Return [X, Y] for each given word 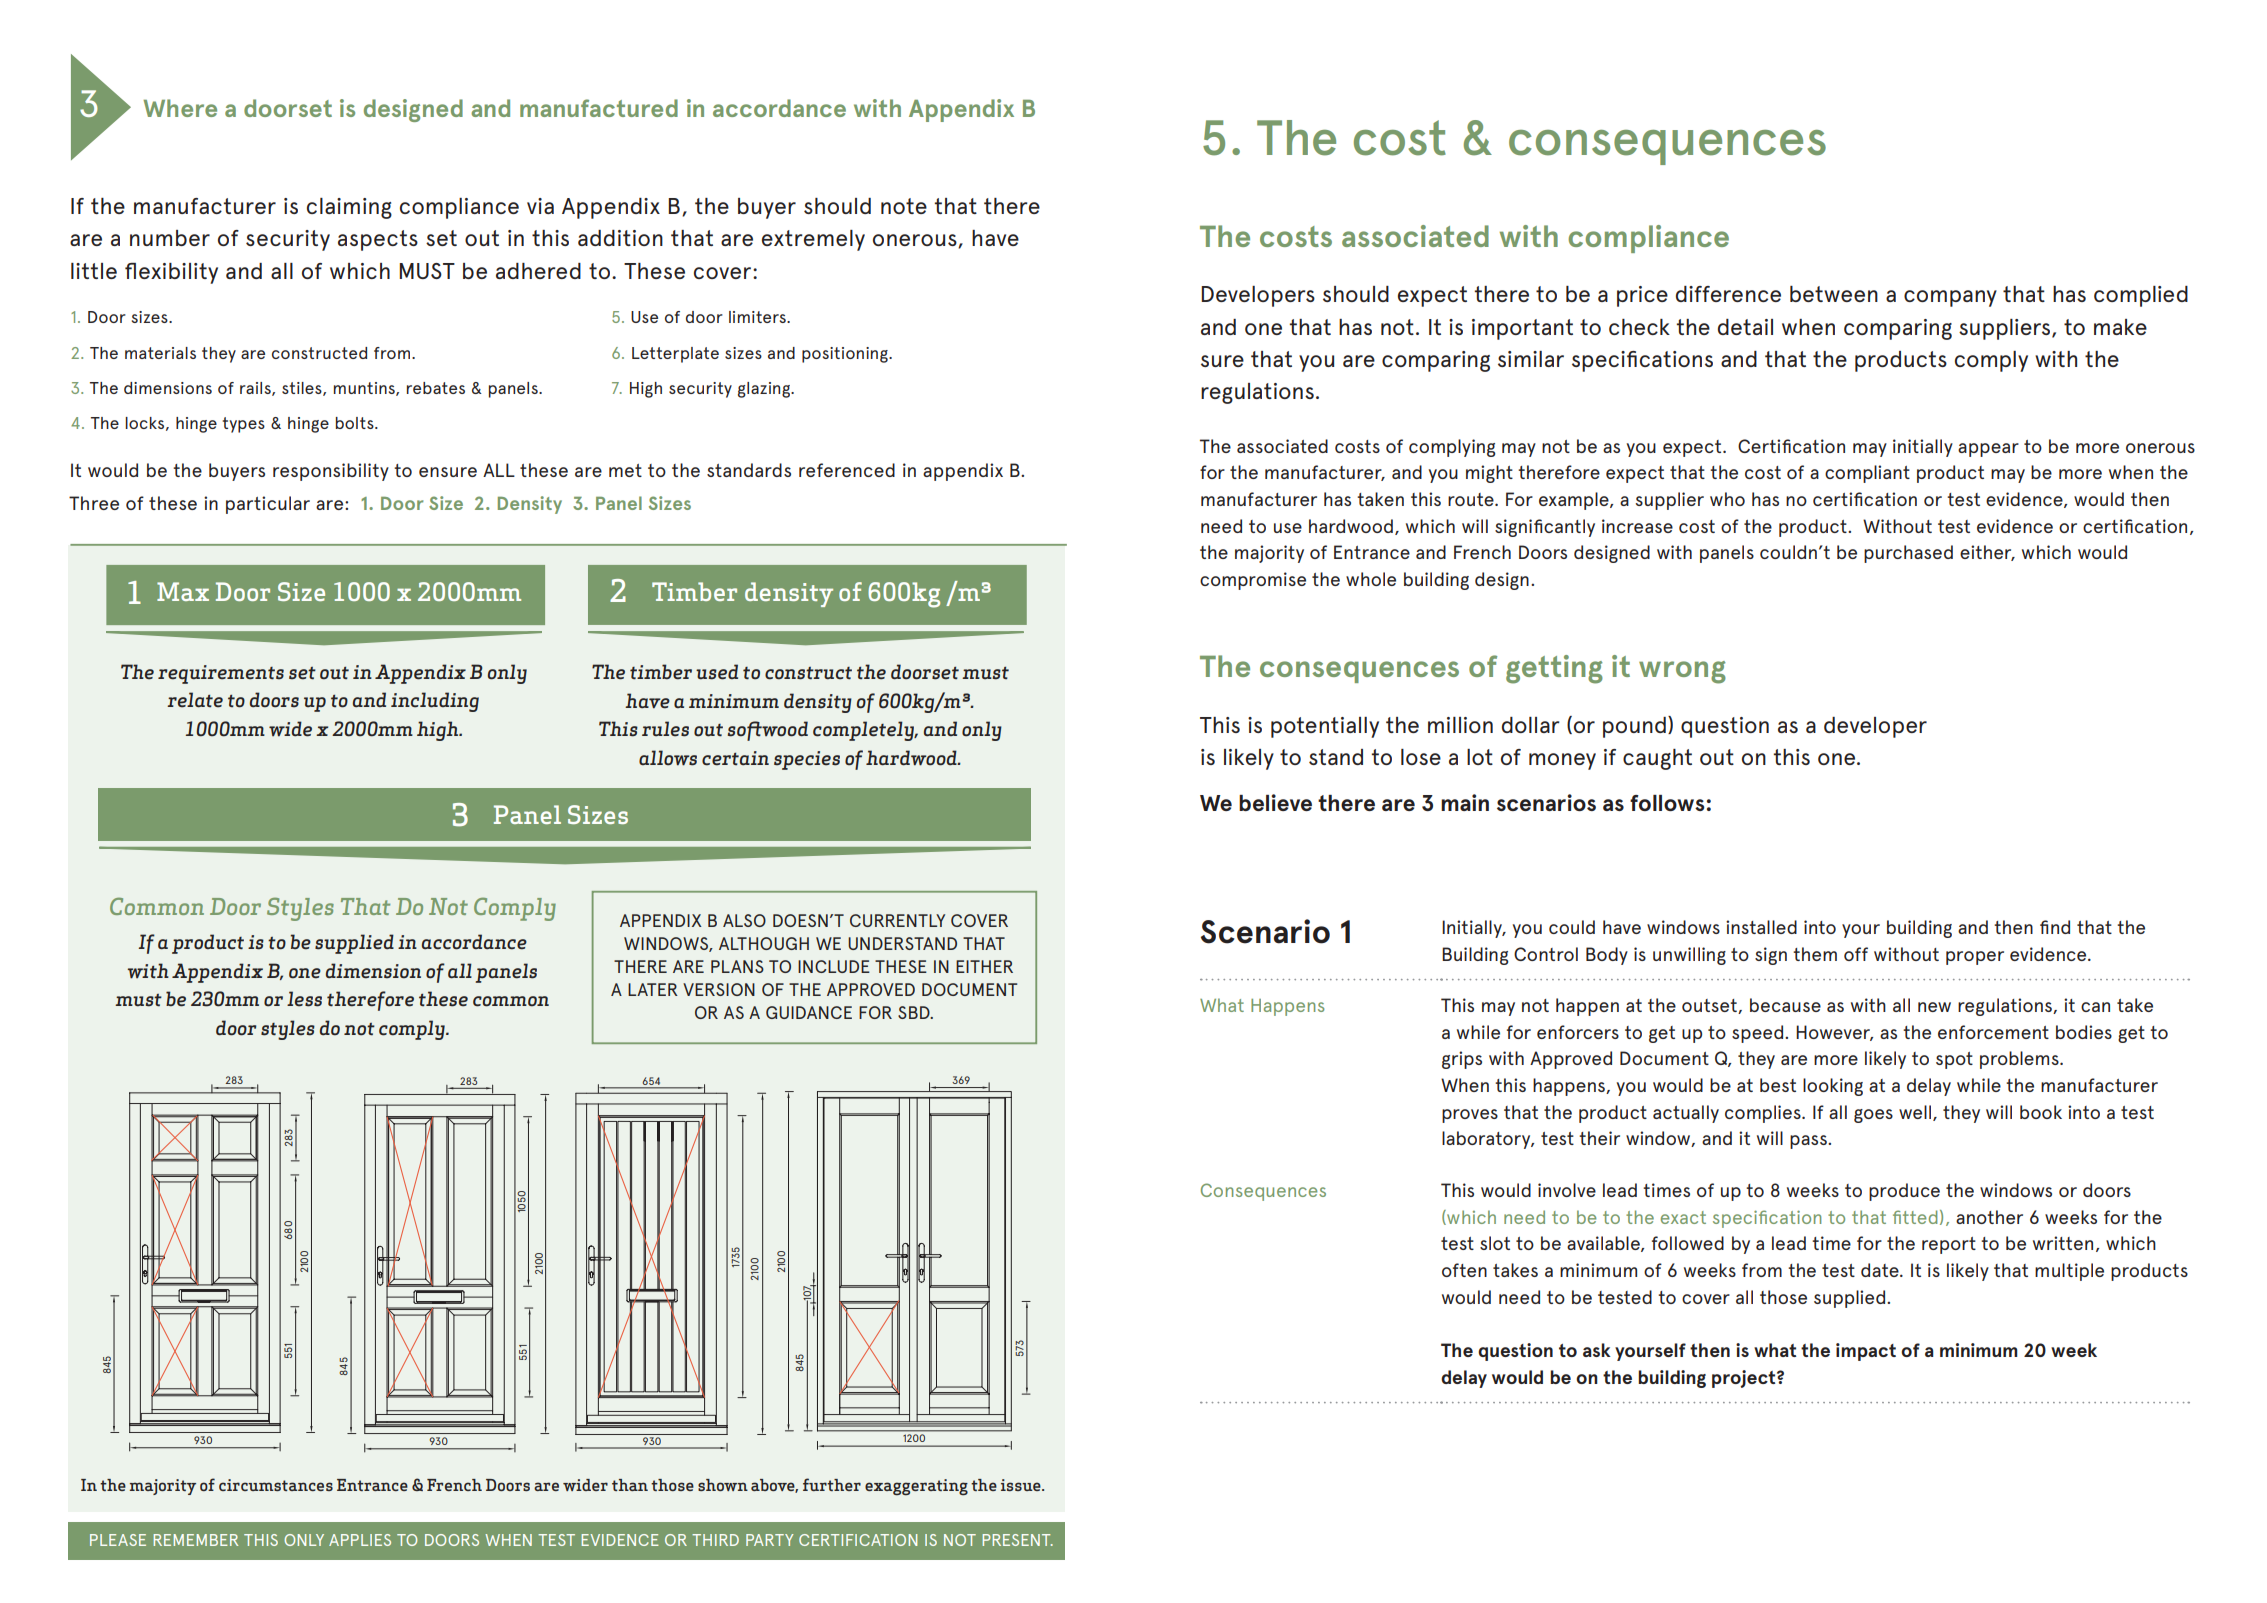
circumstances [276, 1485]
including [435, 702]
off [1856, 954]
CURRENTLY [897, 920]
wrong [1682, 672]
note [904, 206]
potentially [1325, 727]
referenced [847, 470]
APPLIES [360, 1540]
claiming [349, 208]
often [1464, 1270]
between [1834, 294]
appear [1988, 450]
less [304, 999]
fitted [1915, 1217]
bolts [356, 423]
